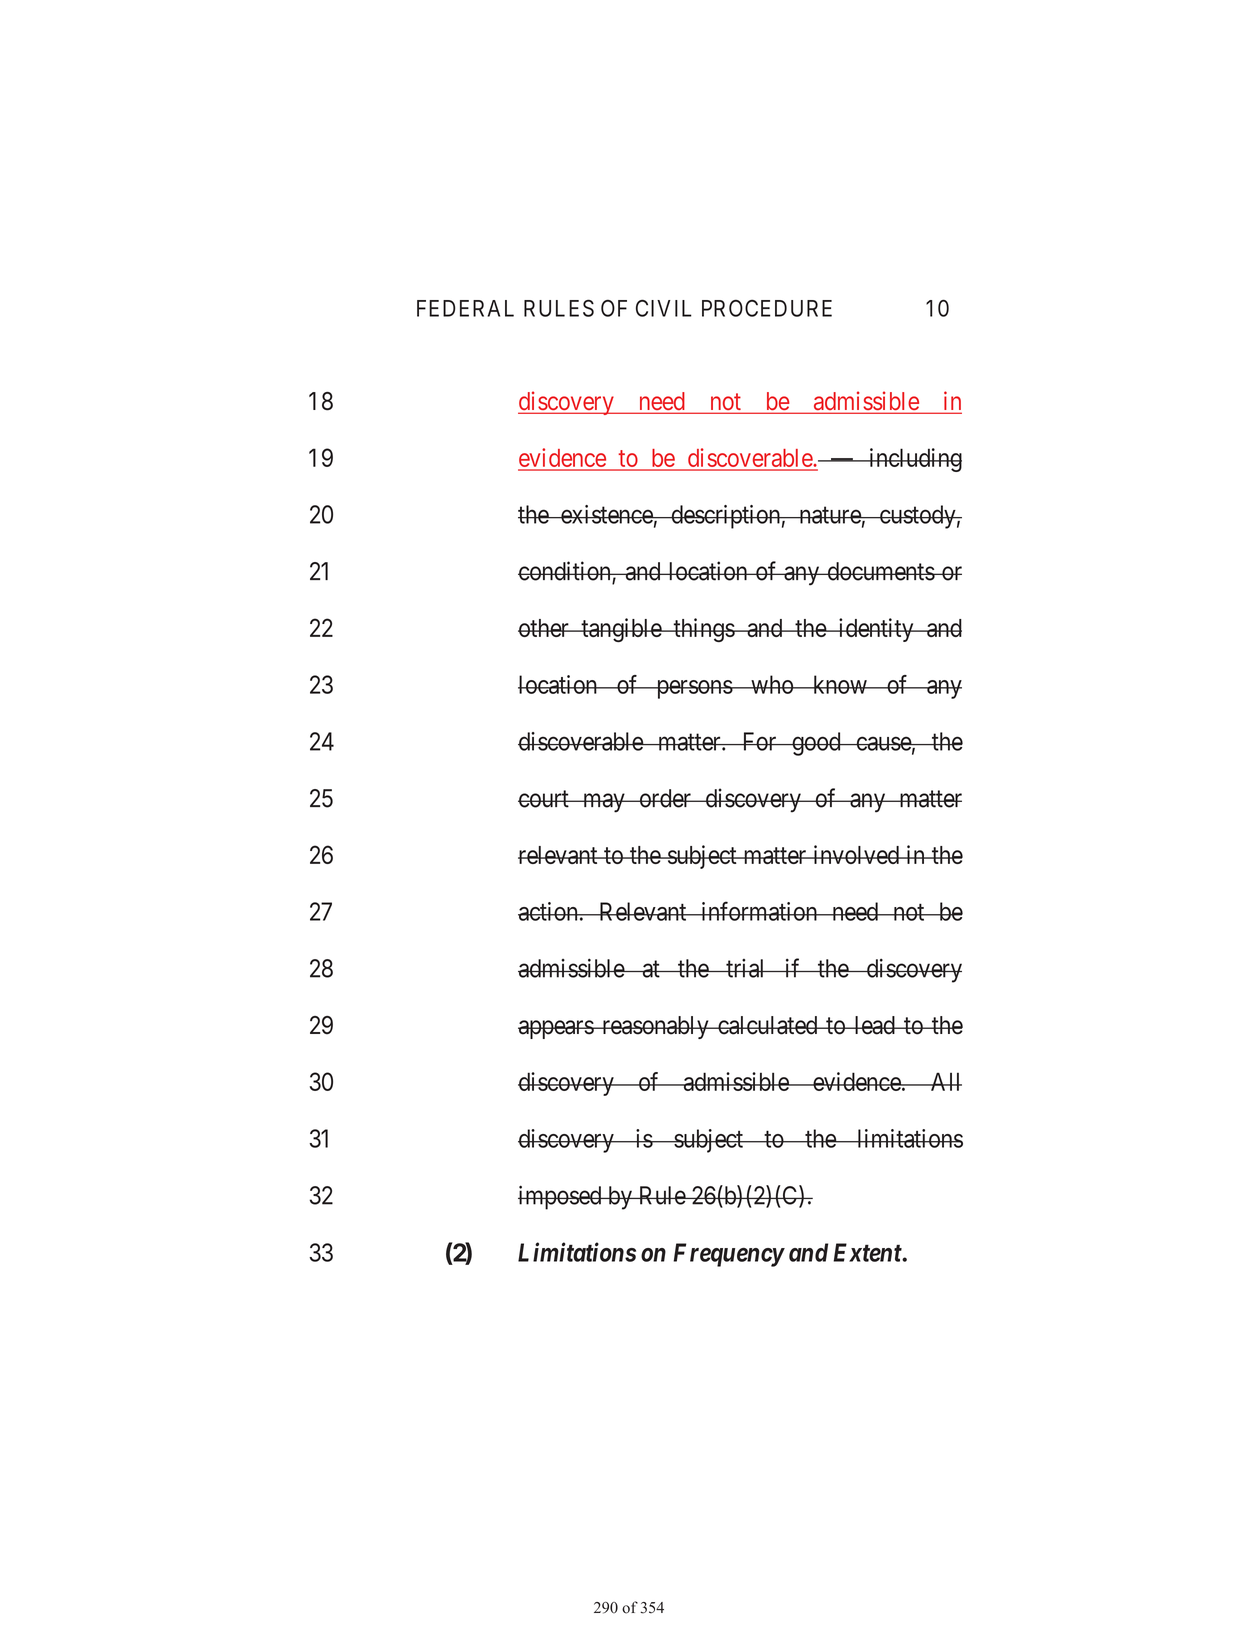 The image size is (1258, 1628). I want to click on FEDERAL, so click(465, 308).
